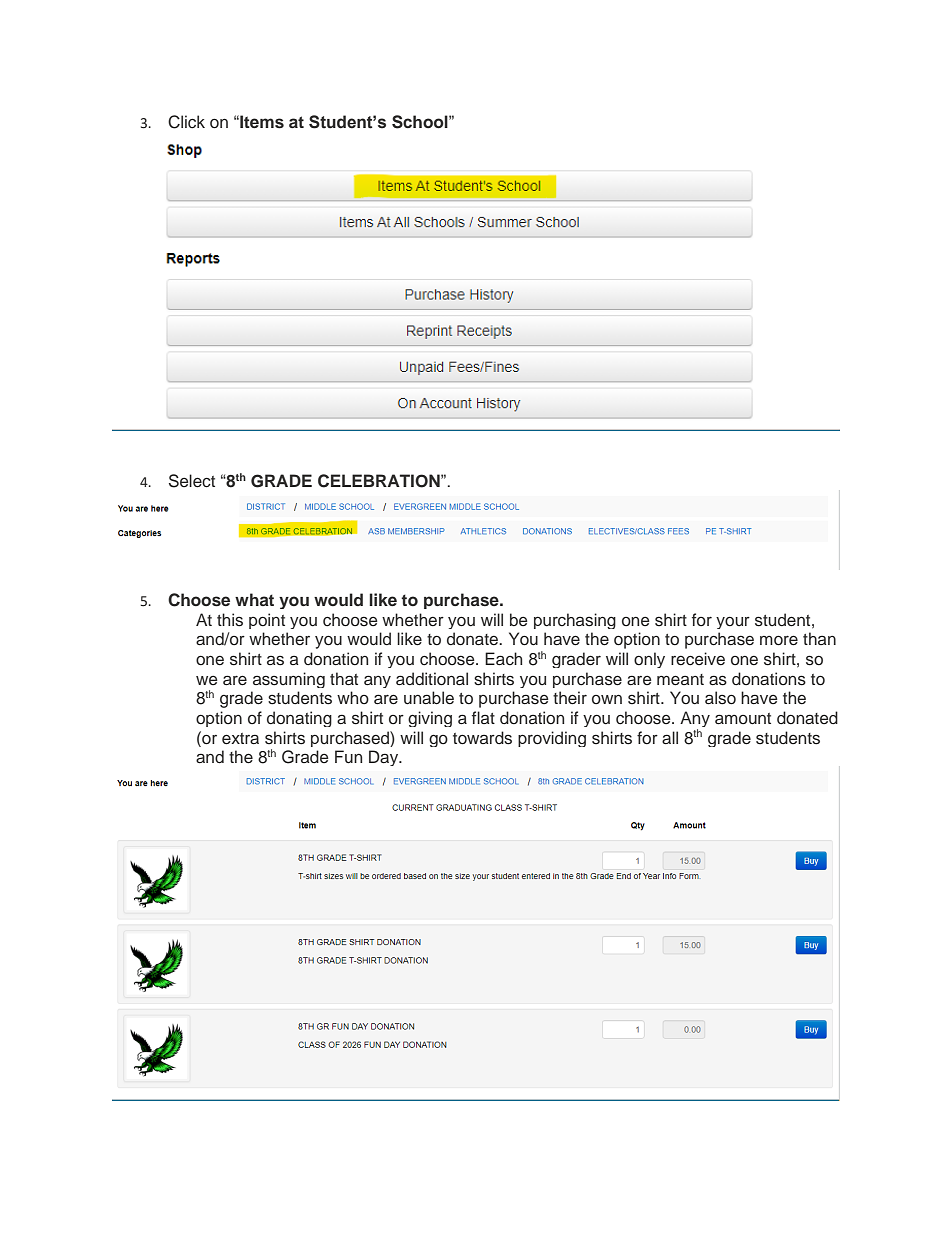 The width and height of the document is (952, 1233). What do you see at coordinates (819, 638) in the document?
I see `than` at bounding box center [819, 638].
